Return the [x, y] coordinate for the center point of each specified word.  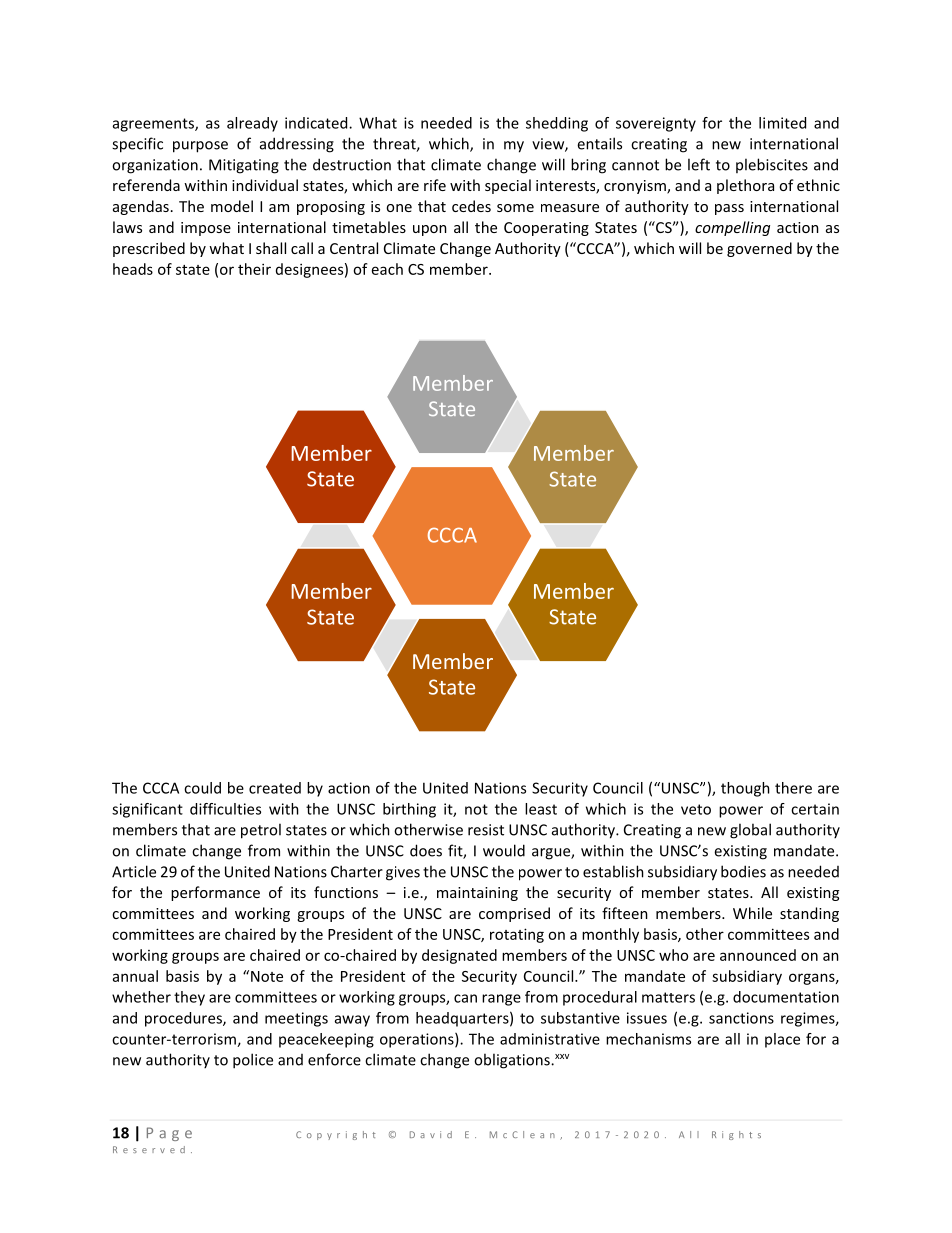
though [745, 789]
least [541, 809]
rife [435, 185]
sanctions [741, 1018]
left [699, 164]
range [501, 1000]
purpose [200, 147]
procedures [184, 1019]
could [202, 788]
